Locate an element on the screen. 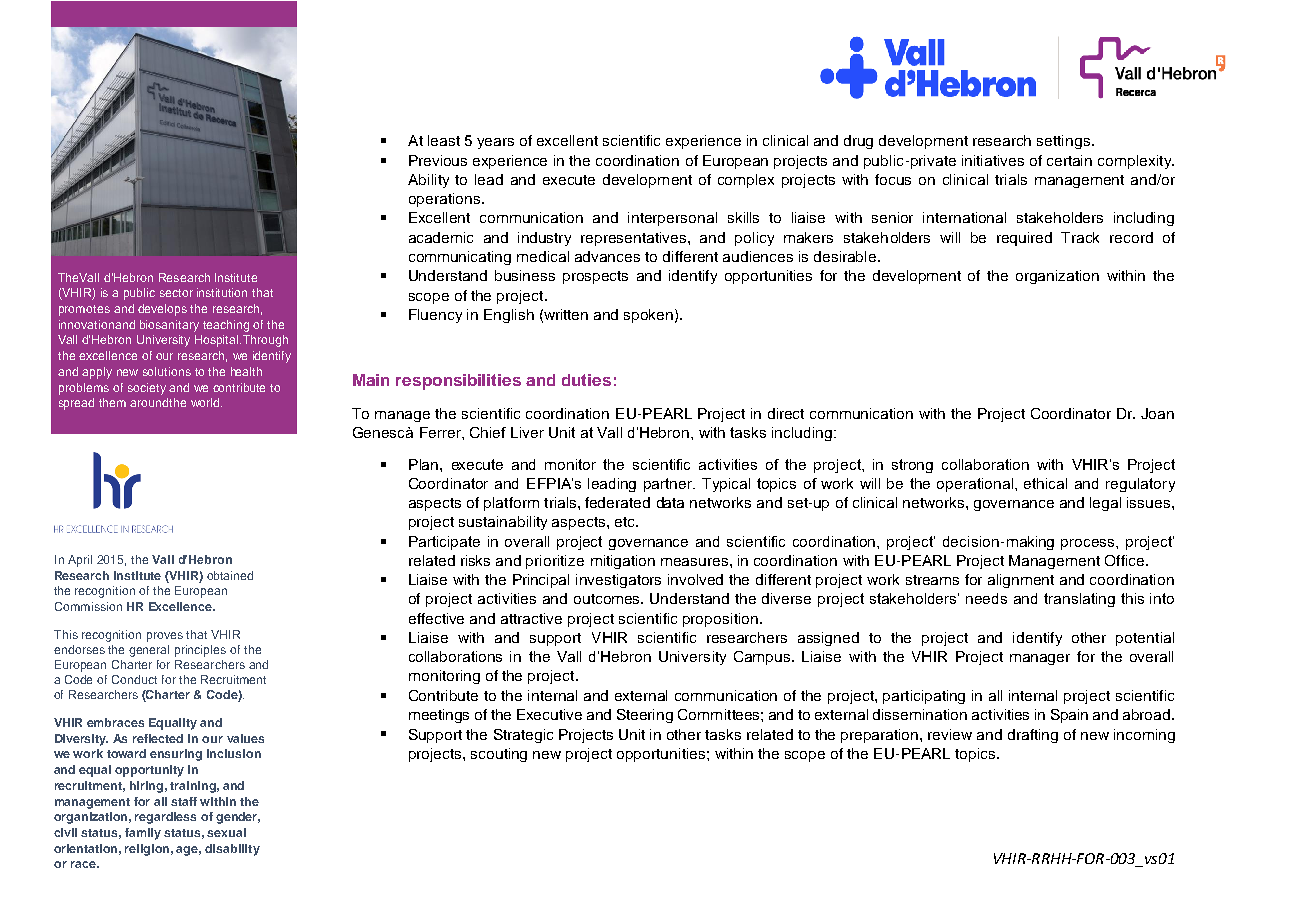 This screenshot has height=924, width=1308. scouting is located at coordinates (499, 755).
